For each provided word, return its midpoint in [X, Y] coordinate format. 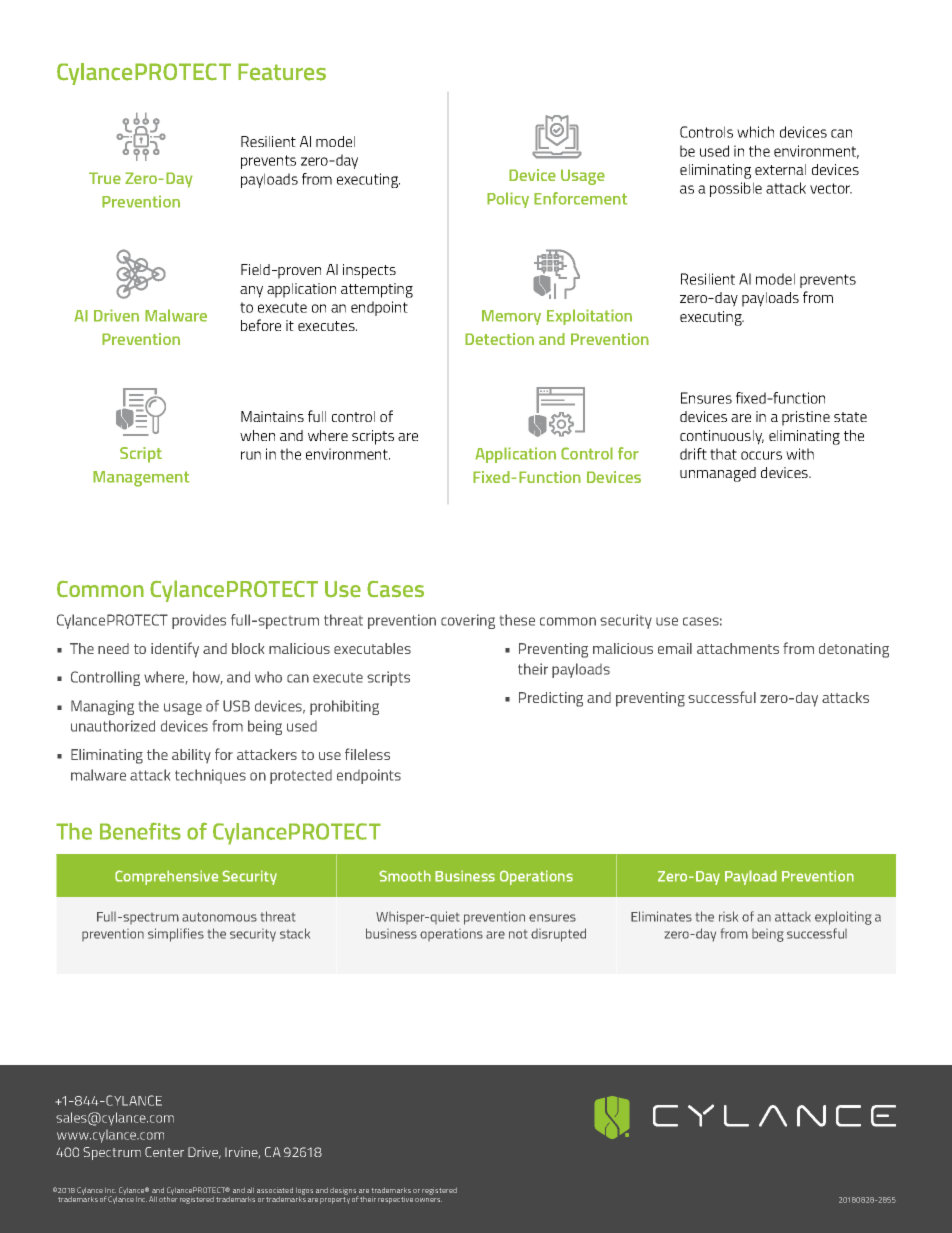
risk [728, 916]
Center [164, 1152]
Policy [508, 200]
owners [428, 1200]
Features [282, 72]
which [755, 132]
